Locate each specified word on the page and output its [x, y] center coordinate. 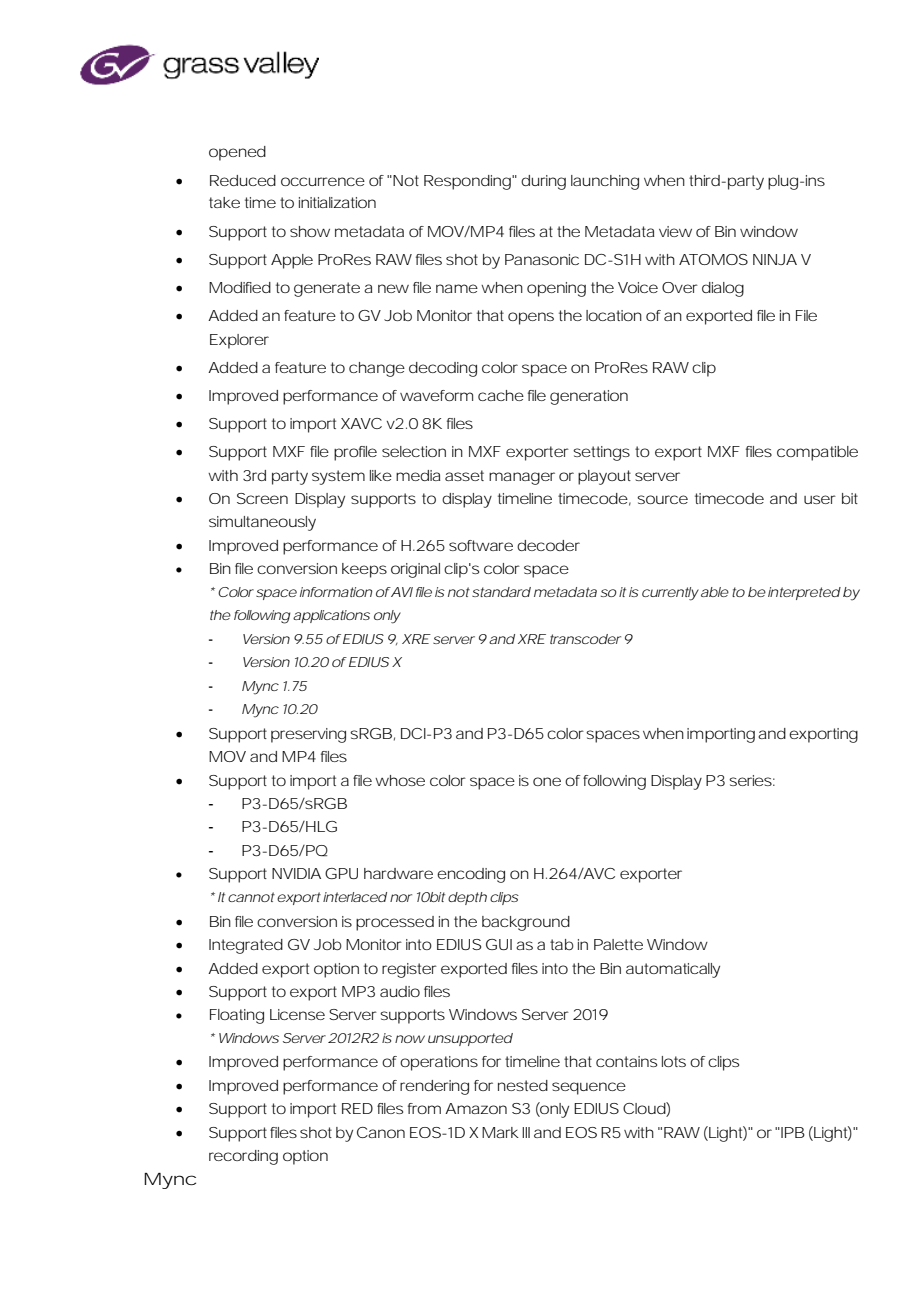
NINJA [775, 259]
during [543, 182]
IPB [793, 1132]
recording [243, 1157]
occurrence [323, 181]
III [526, 1132]
